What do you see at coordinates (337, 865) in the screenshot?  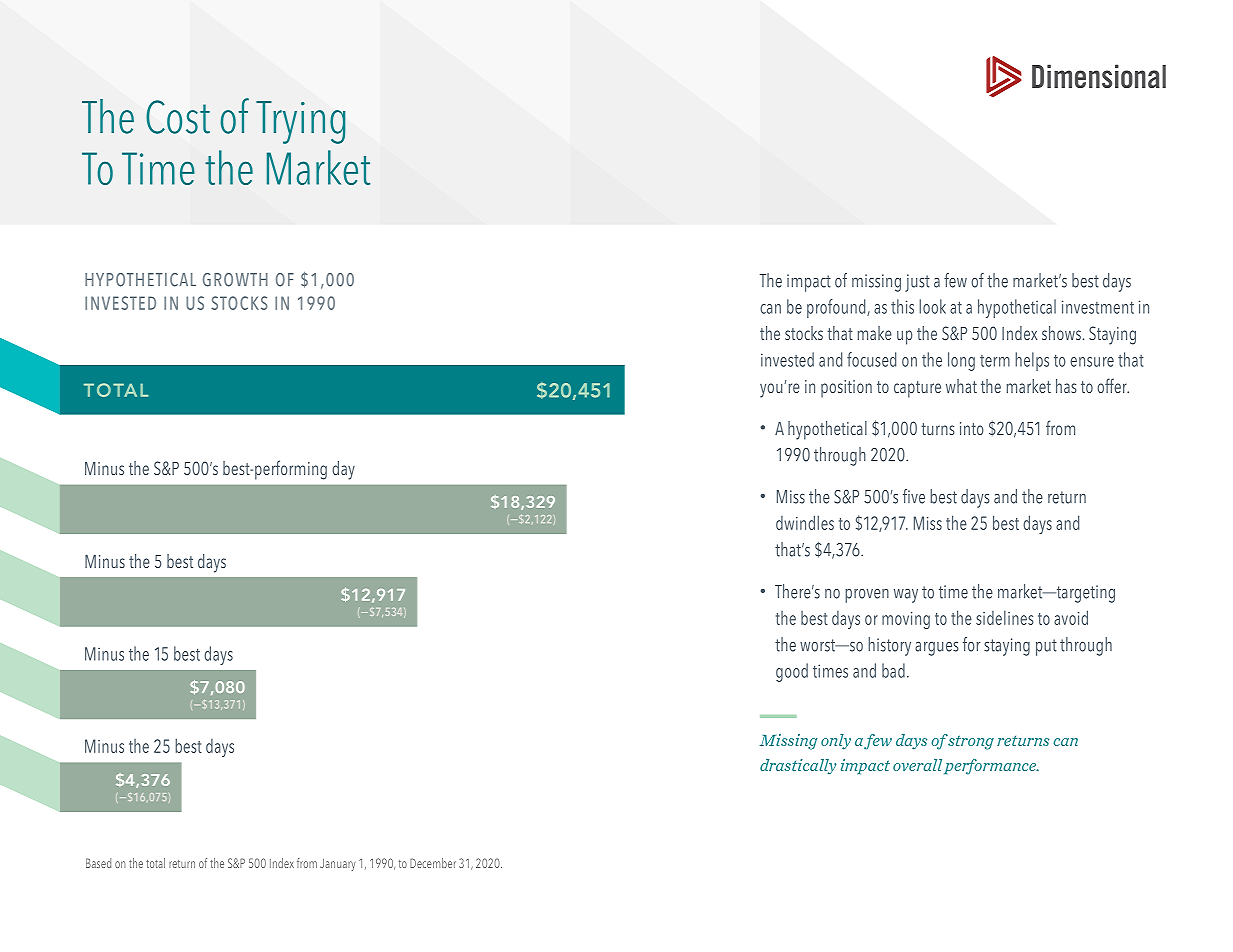 I see `January` at bounding box center [337, 865].
